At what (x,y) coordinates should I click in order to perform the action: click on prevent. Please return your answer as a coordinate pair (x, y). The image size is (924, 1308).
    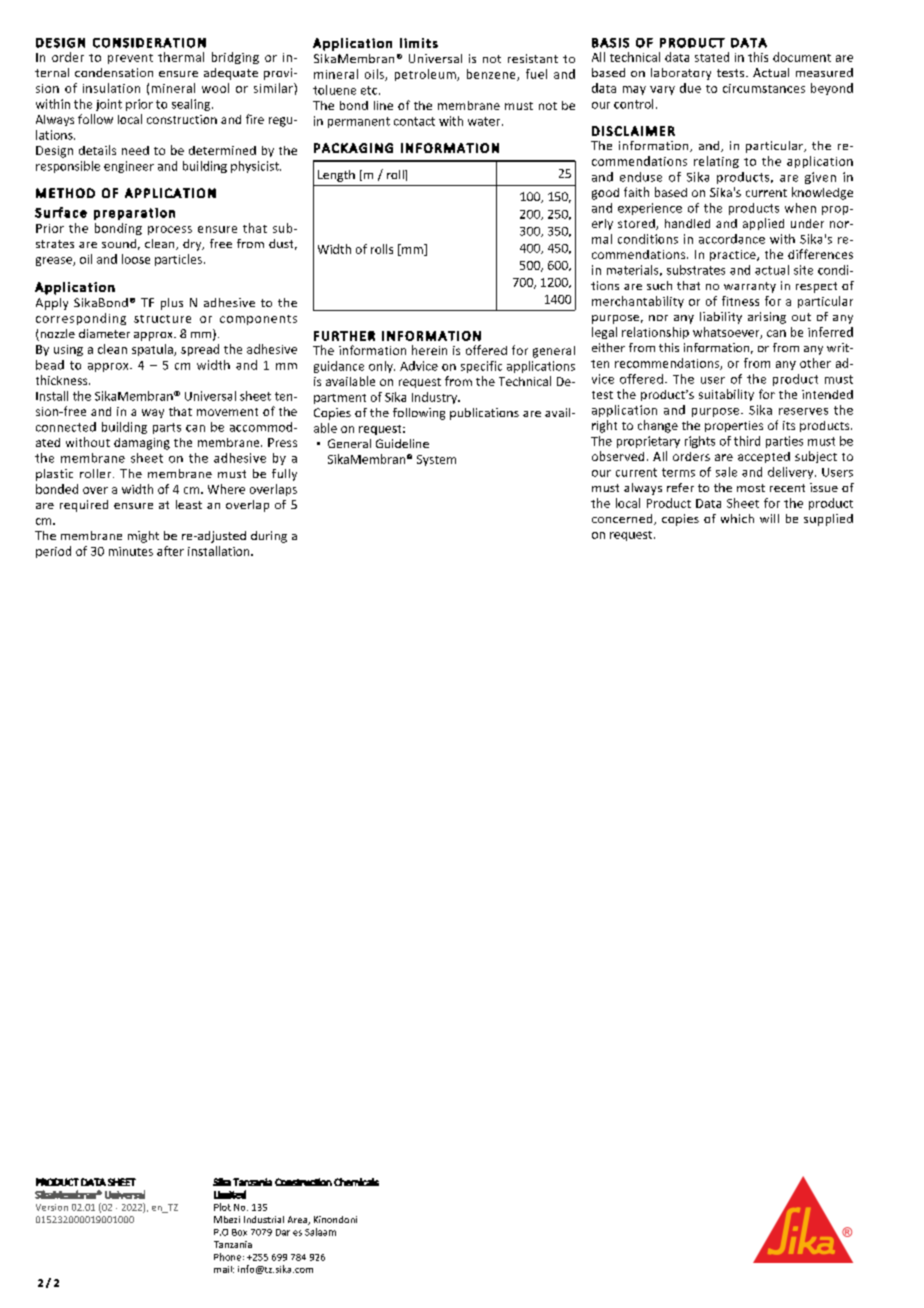
    Looking at the image, I should click on (130, 59).
